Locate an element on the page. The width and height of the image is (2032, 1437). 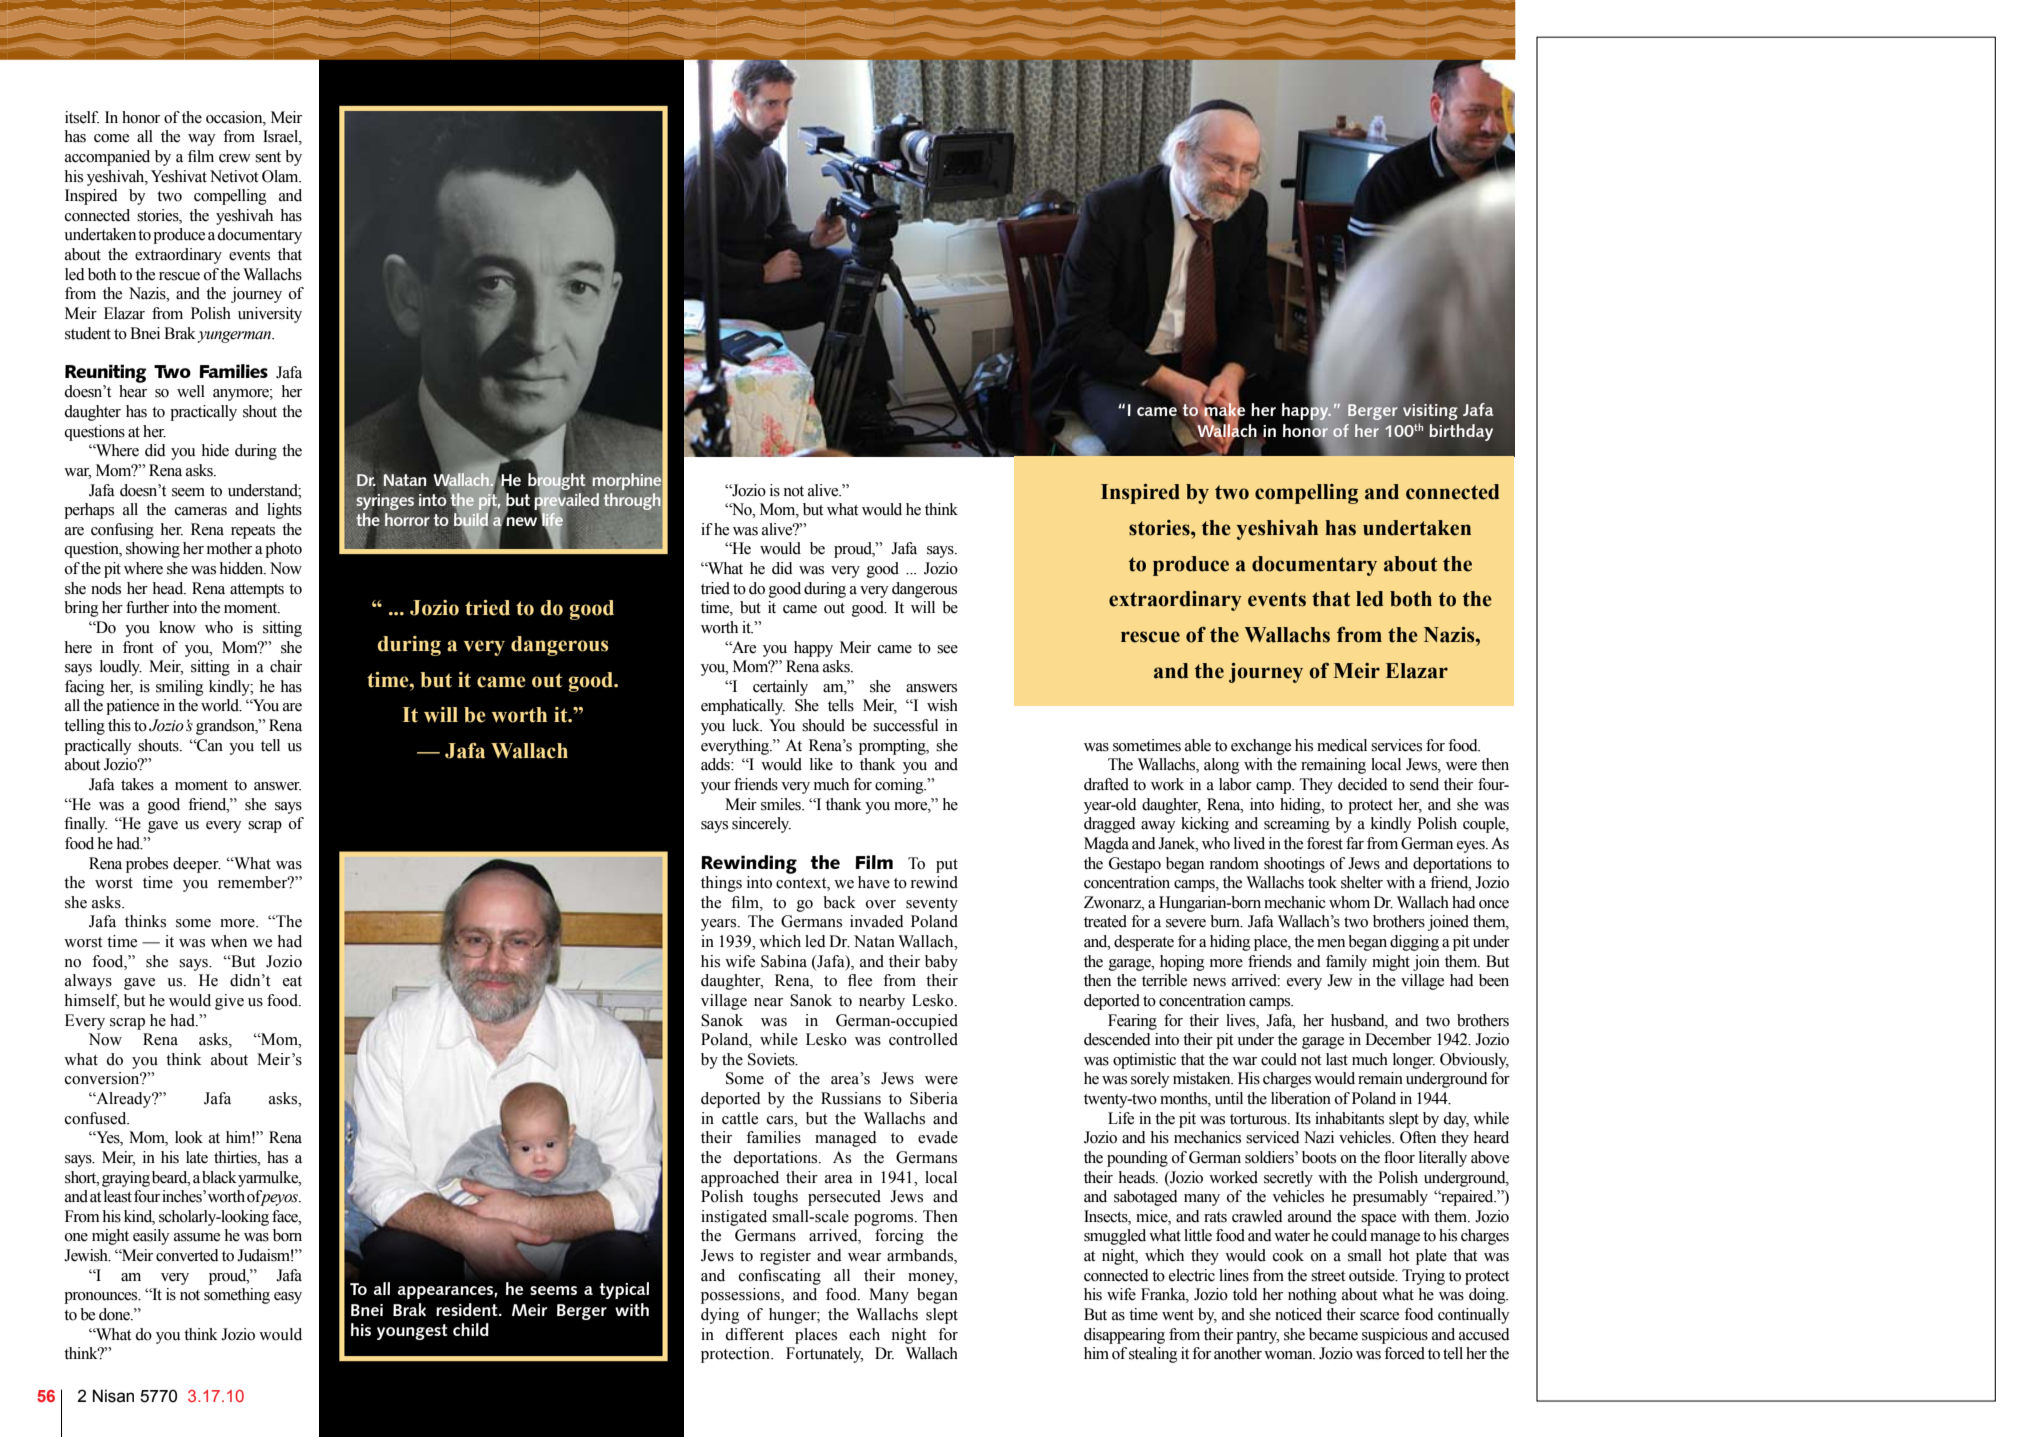
visiting is located at coordinates (1430, 412).
